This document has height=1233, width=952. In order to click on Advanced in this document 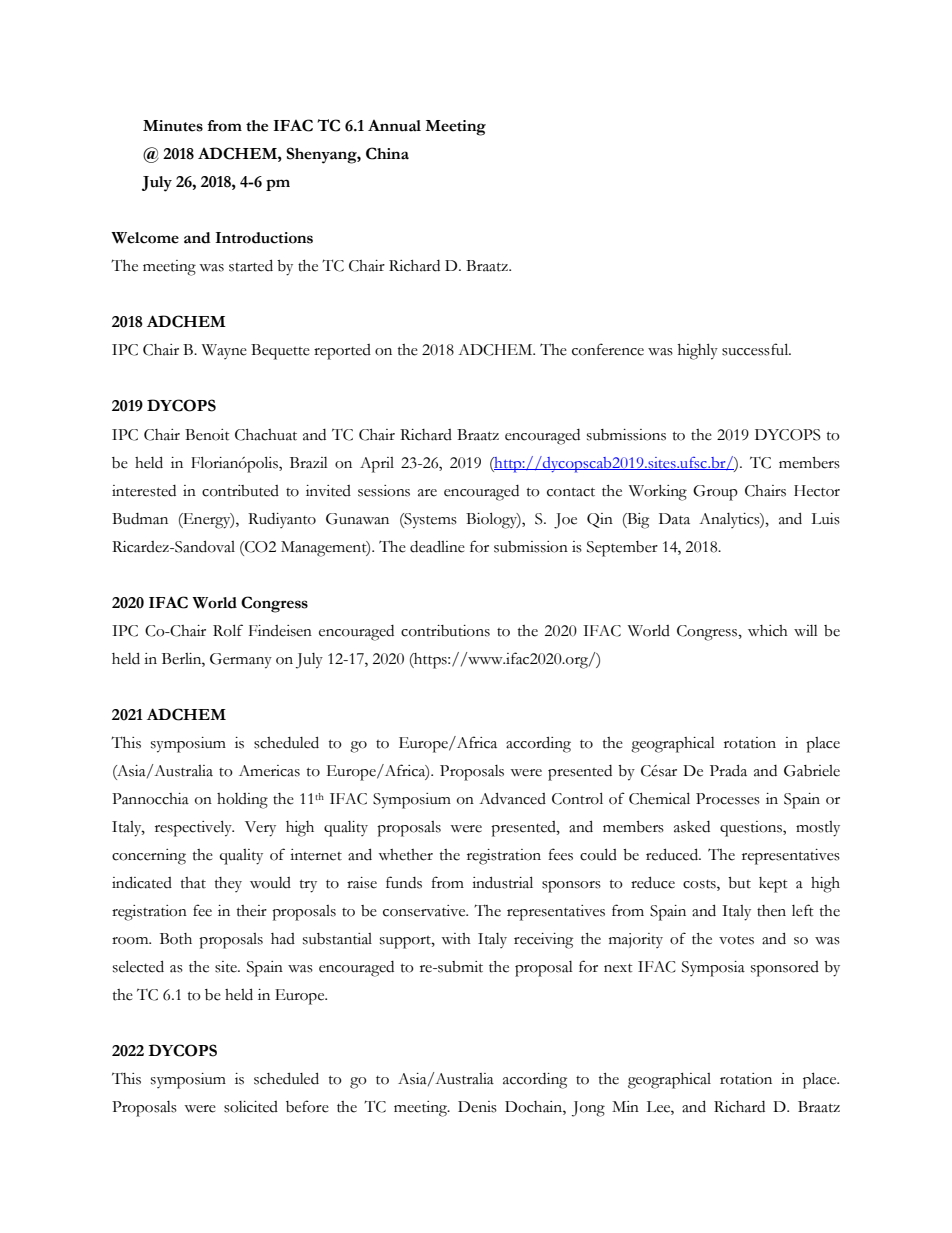, I will do `click(512, 798)`.
